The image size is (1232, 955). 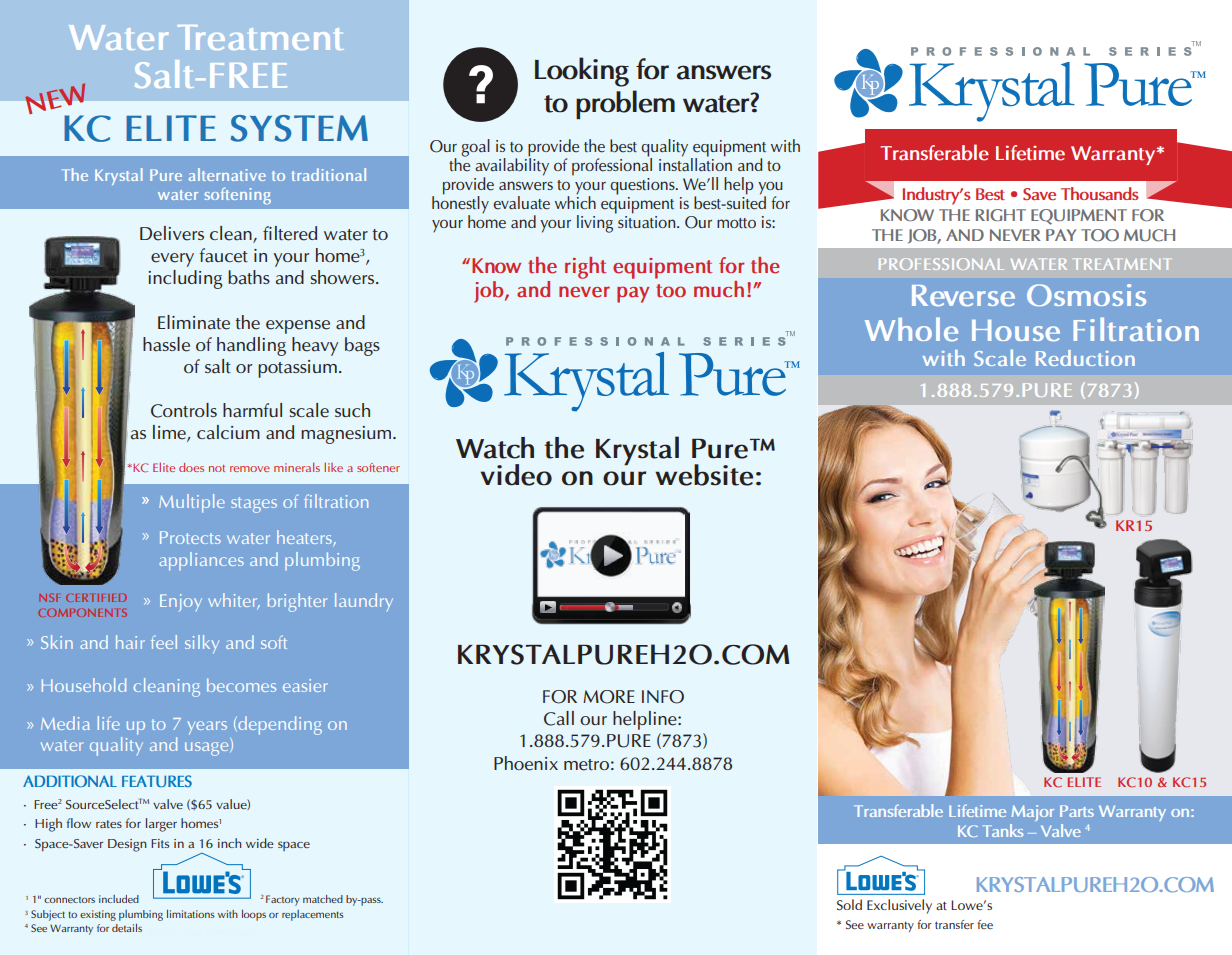 What do you see at coordinates (191, 914) in the page?
I see `limitations` at bounding box center [191, 914].
